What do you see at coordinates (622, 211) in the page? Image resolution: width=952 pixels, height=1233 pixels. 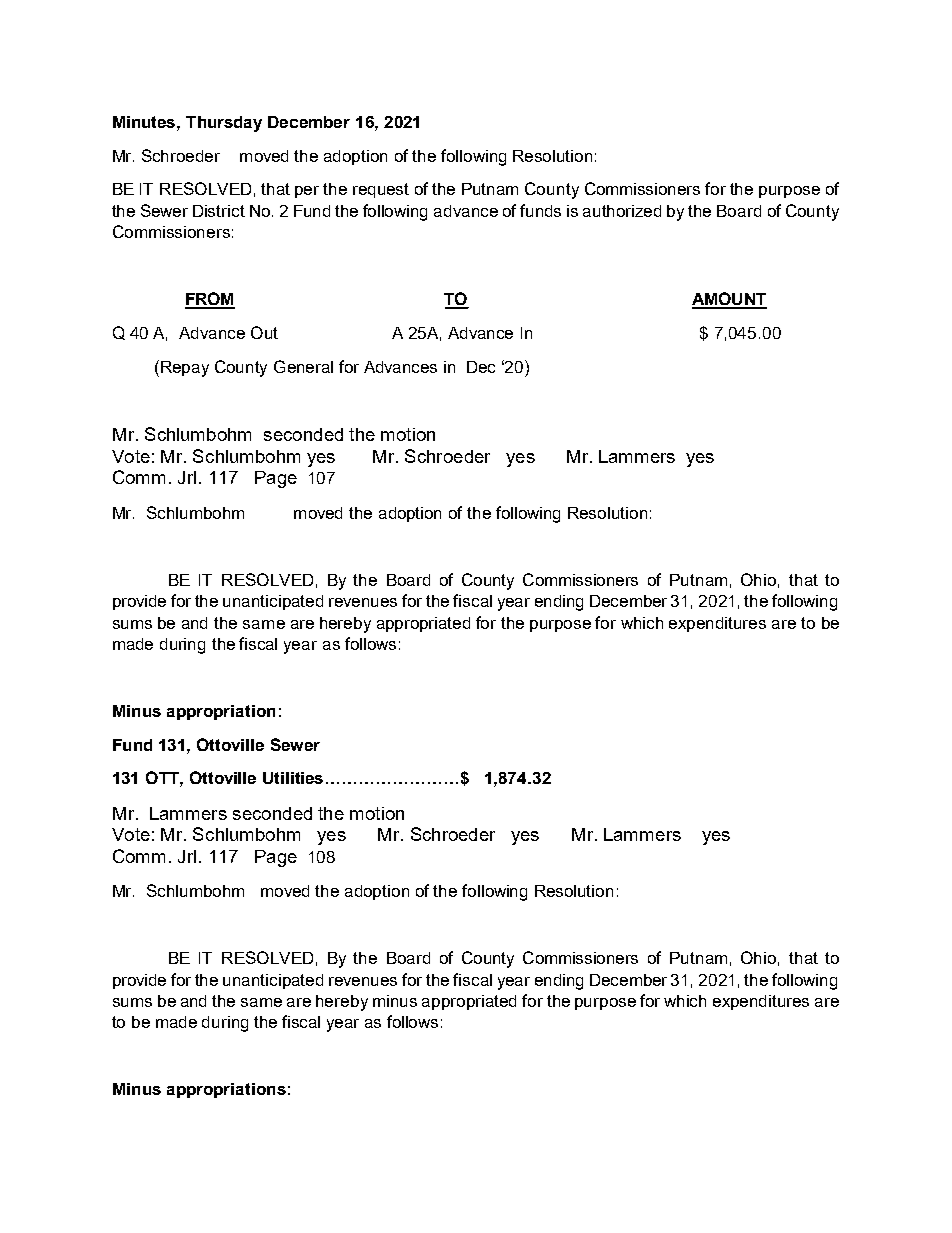 I see `authorized` at bounding box center [622, 211].
